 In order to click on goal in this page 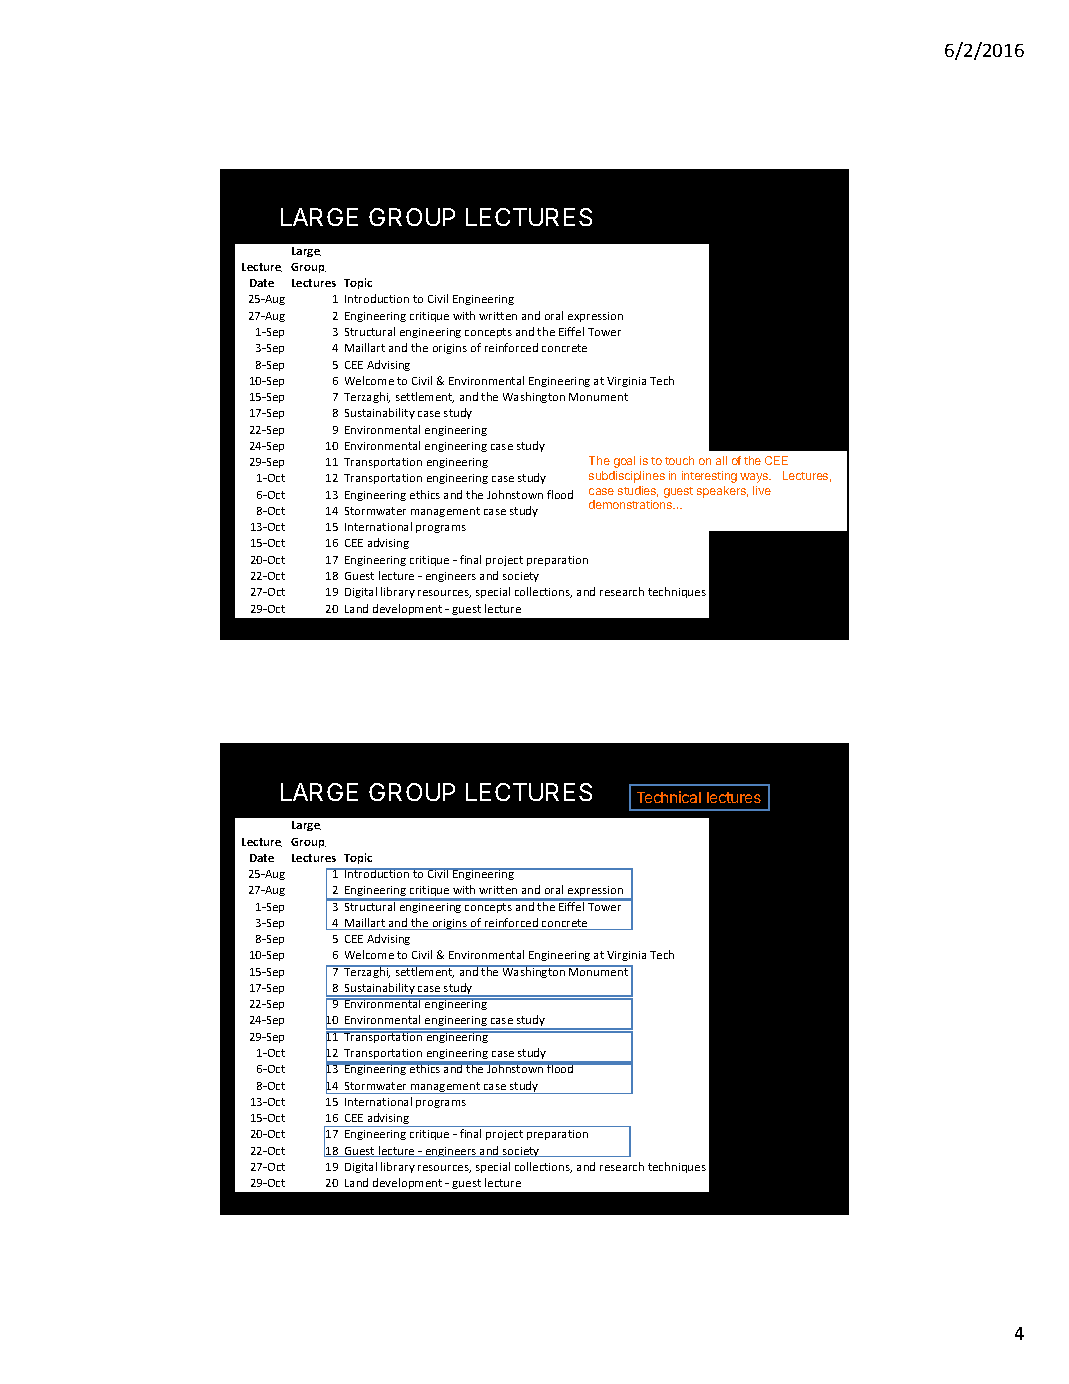, I will do `click(624, 462)`.
